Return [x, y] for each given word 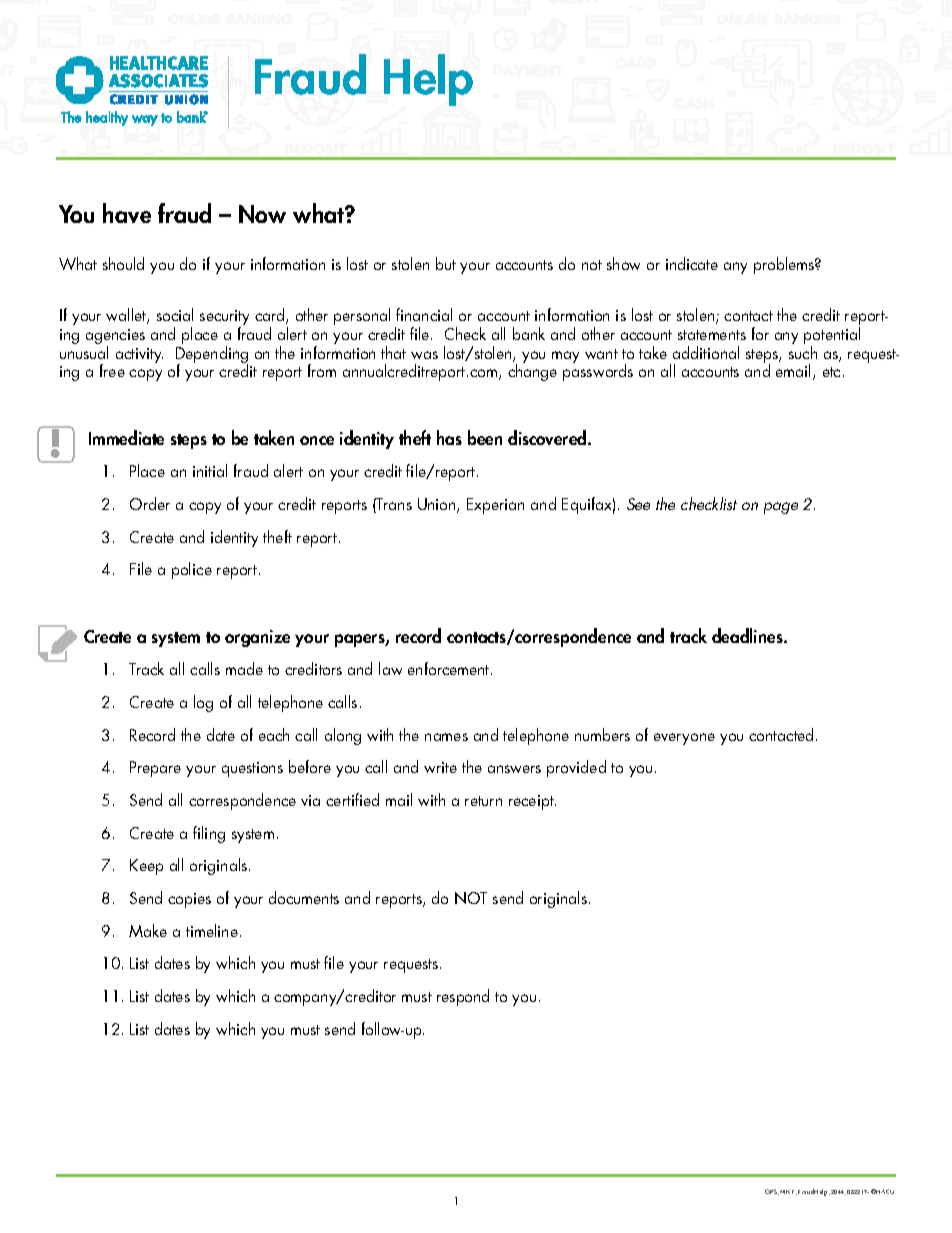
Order [150, 503]
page [781, 508]
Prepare [155, 769]
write [440, 767]
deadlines [748, 635]
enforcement [450, 668]
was [424, 355]
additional [706, 352]
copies [189, 900]
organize [257, 638]
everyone [684, 739]
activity [139, 355]
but [446, 263]
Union [438, 505]
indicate [692, 263]
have [127, 213]
